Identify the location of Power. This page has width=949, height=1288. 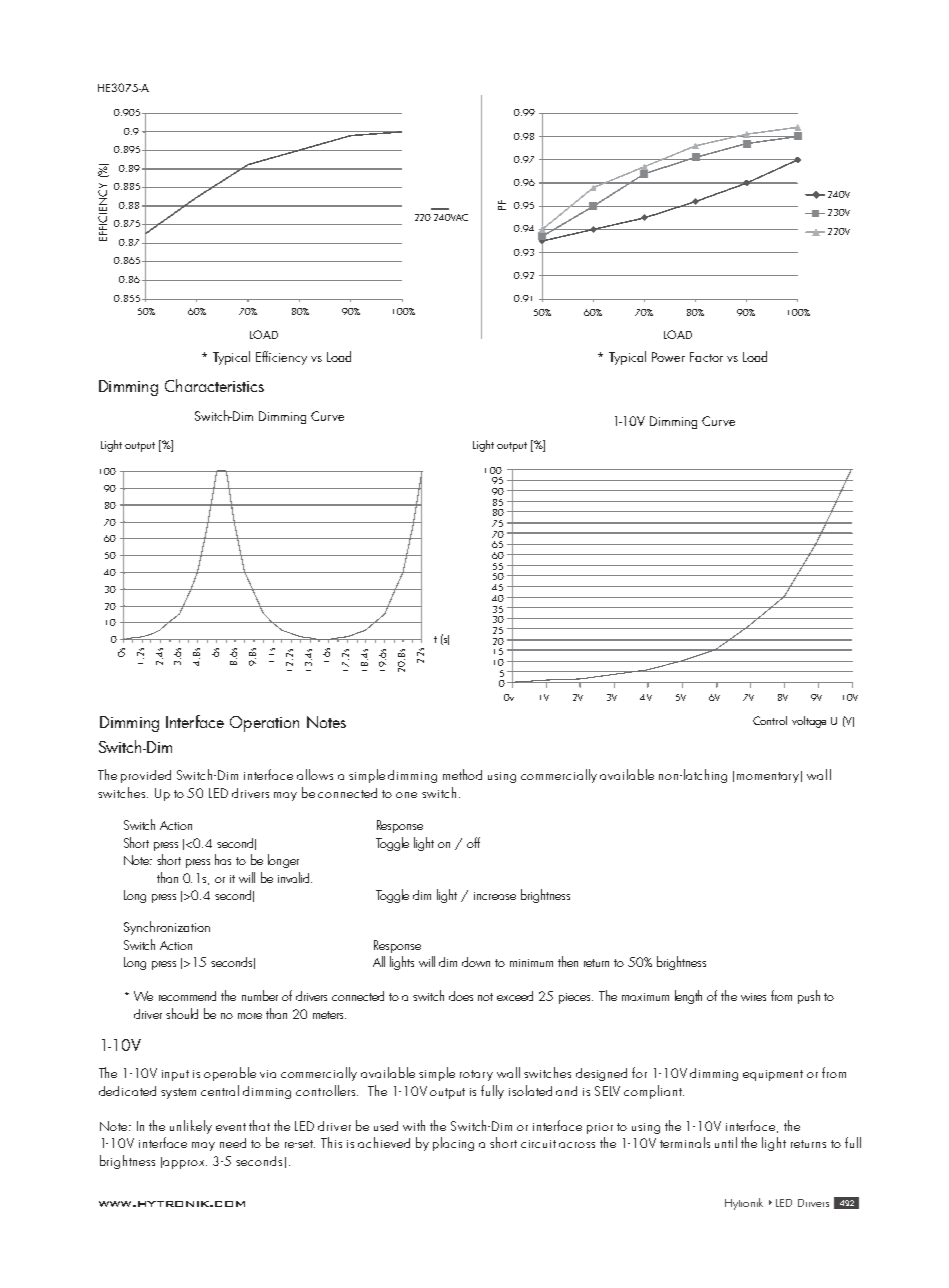
(668, 357).
